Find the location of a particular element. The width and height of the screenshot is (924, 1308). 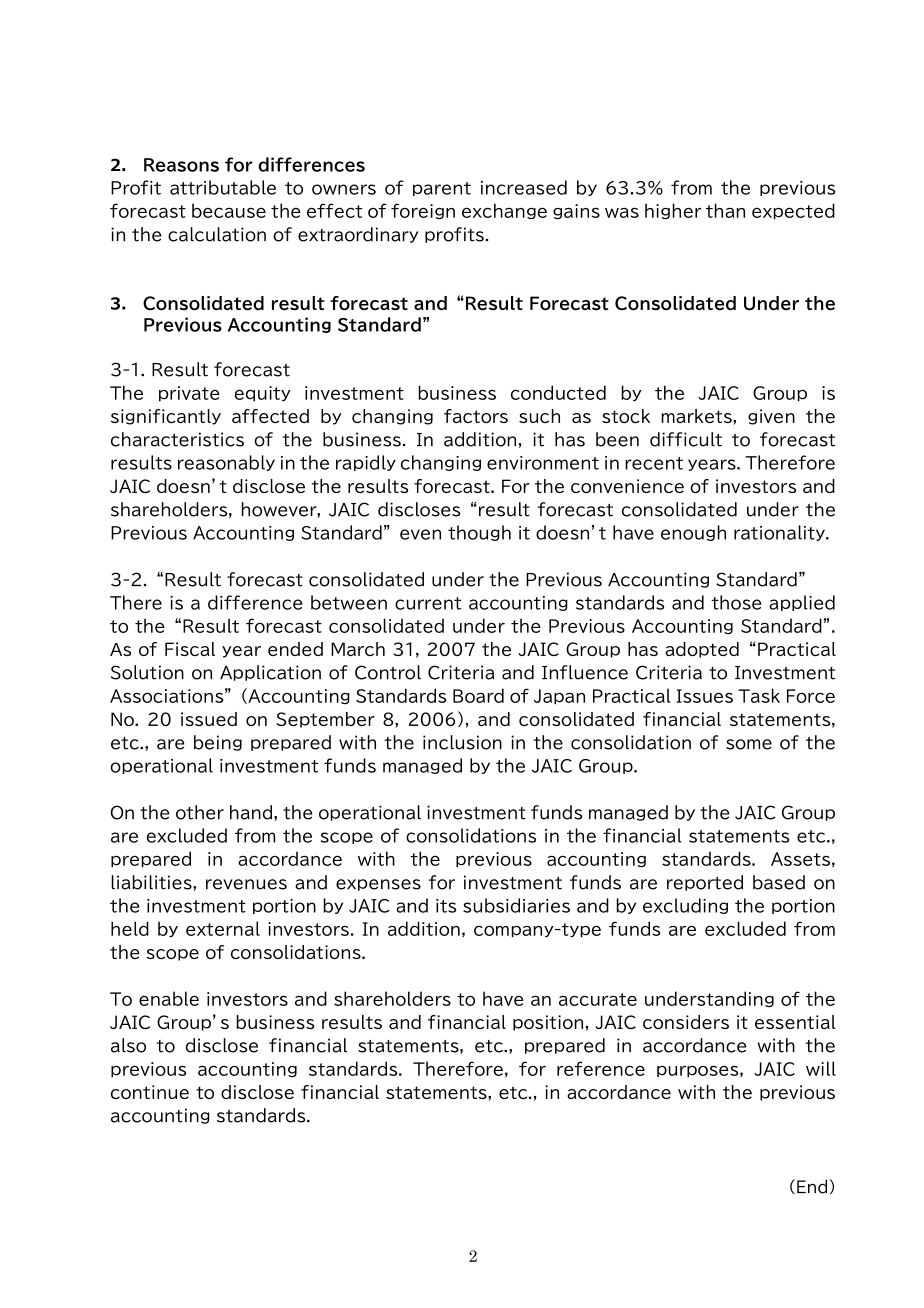

parent is located at coordinates (442, 189).
